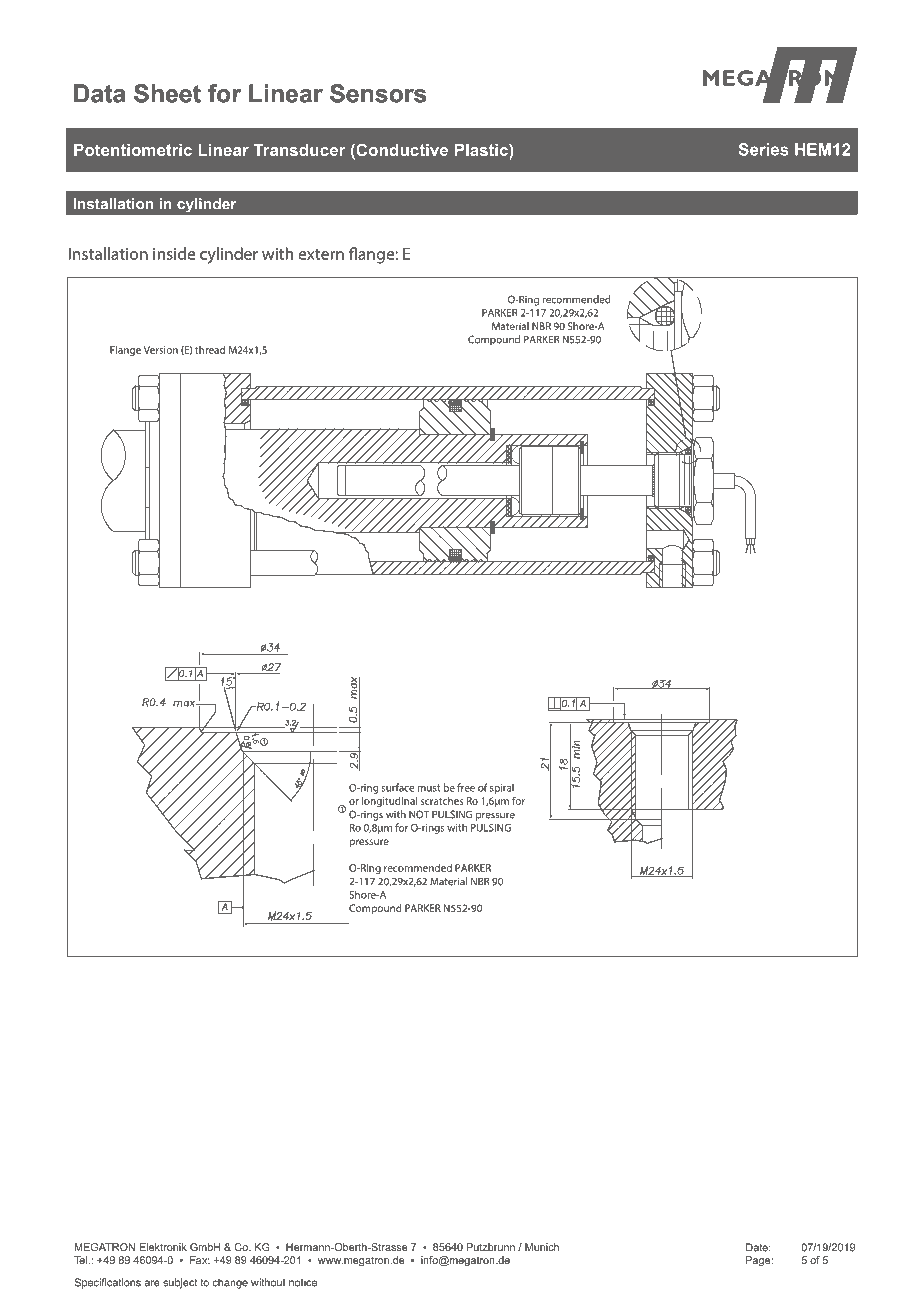 Image resolution: width=924 pixels, height=1308 pixels. I want to click on are, so click(152, 1283).
